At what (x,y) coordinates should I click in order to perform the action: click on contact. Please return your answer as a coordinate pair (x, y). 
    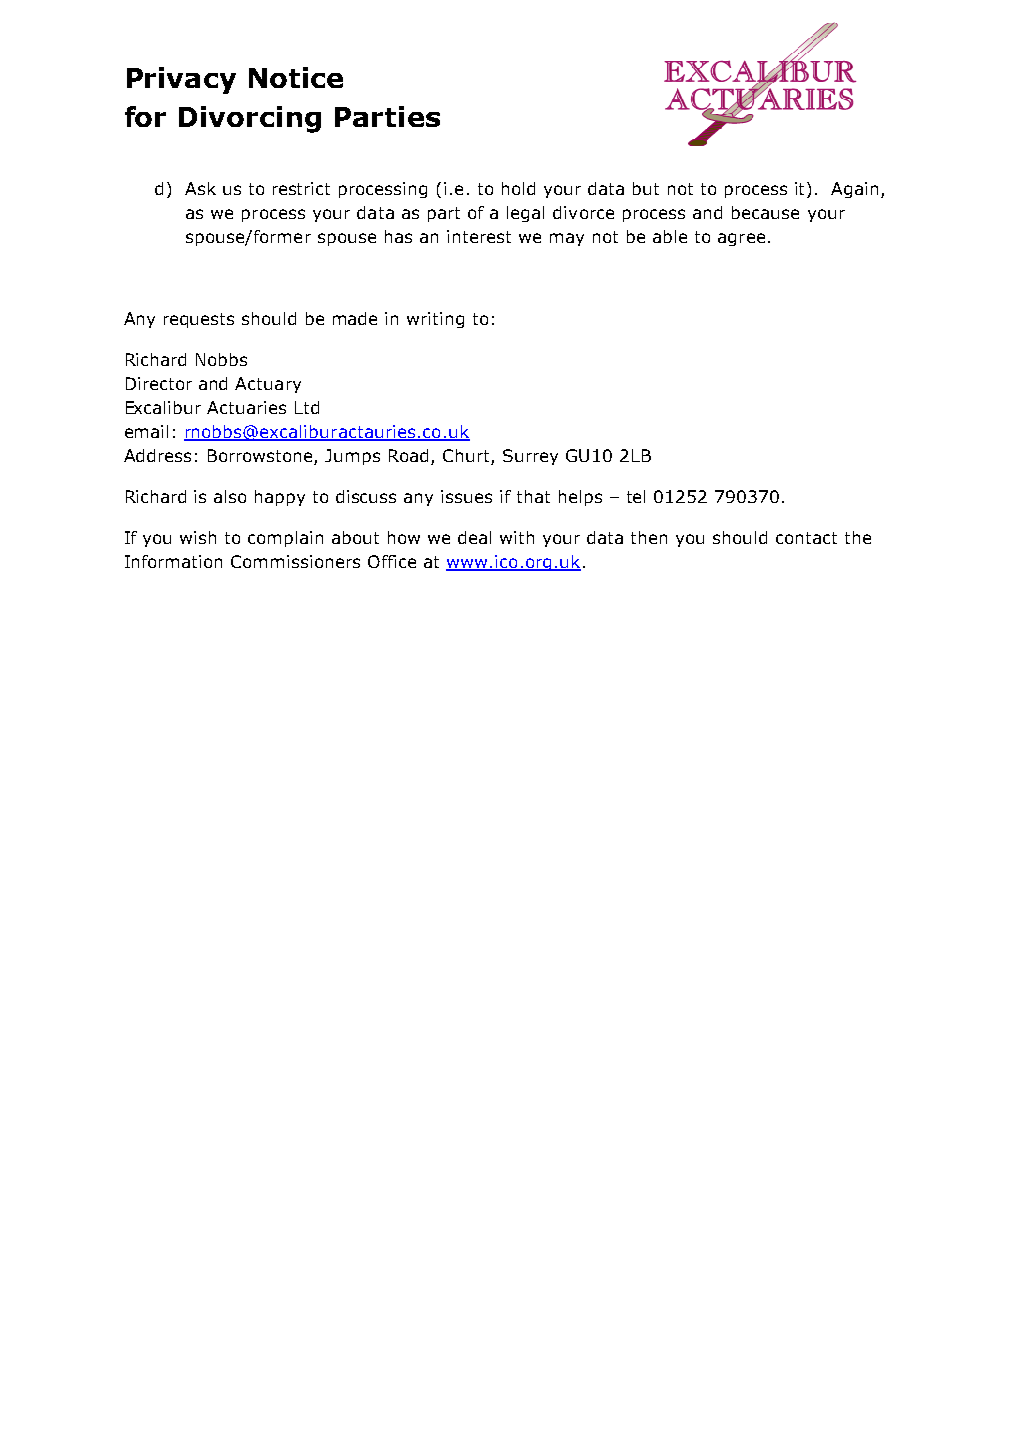
    Looking at the image, I should click on (806, 538).
